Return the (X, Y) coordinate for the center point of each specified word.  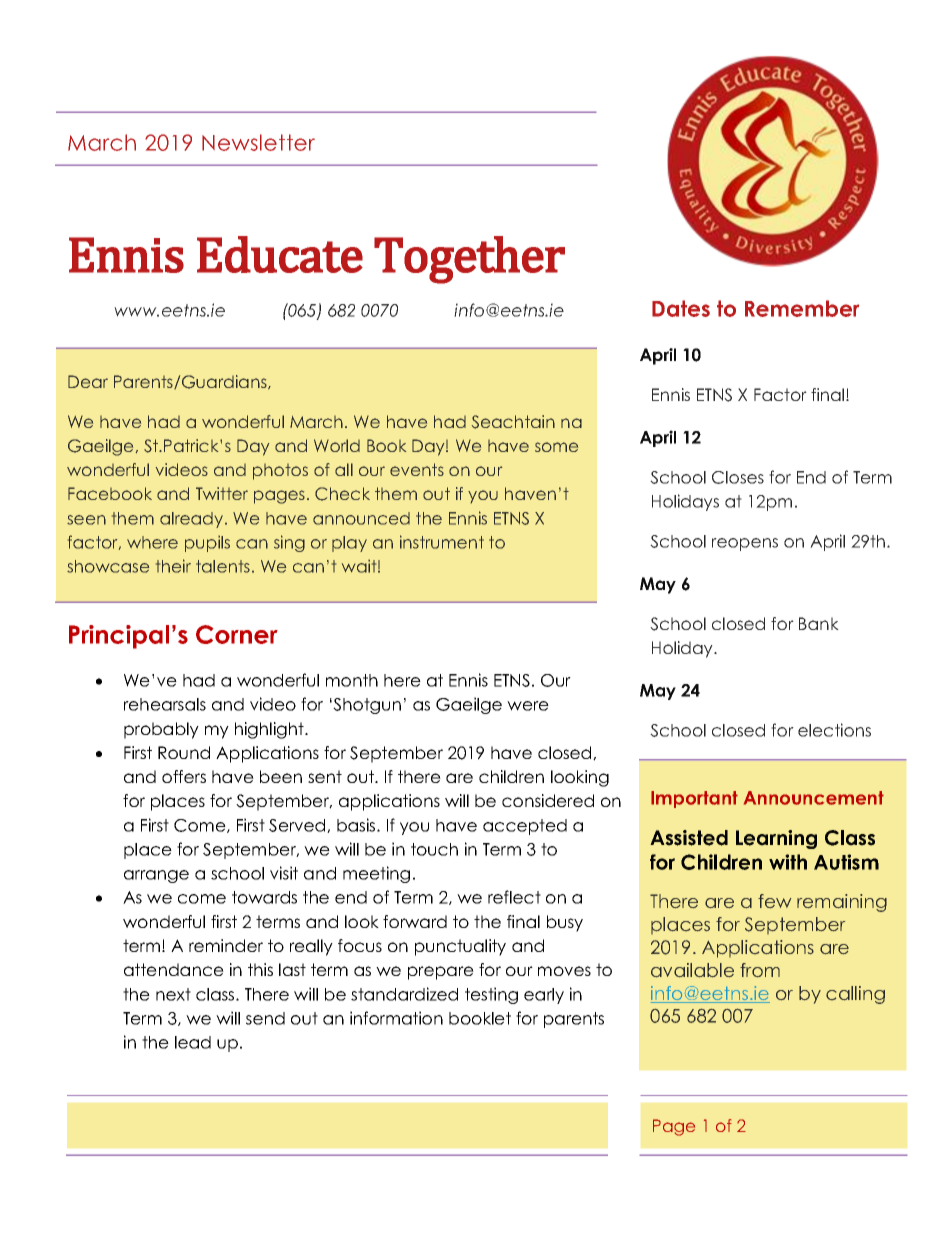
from (760, 970)
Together (469, 260)
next (173, 994)
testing (491, 995)
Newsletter (258, 142)
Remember (802, 308)
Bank (819, 623)
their (173, 566)
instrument (442, 542)
